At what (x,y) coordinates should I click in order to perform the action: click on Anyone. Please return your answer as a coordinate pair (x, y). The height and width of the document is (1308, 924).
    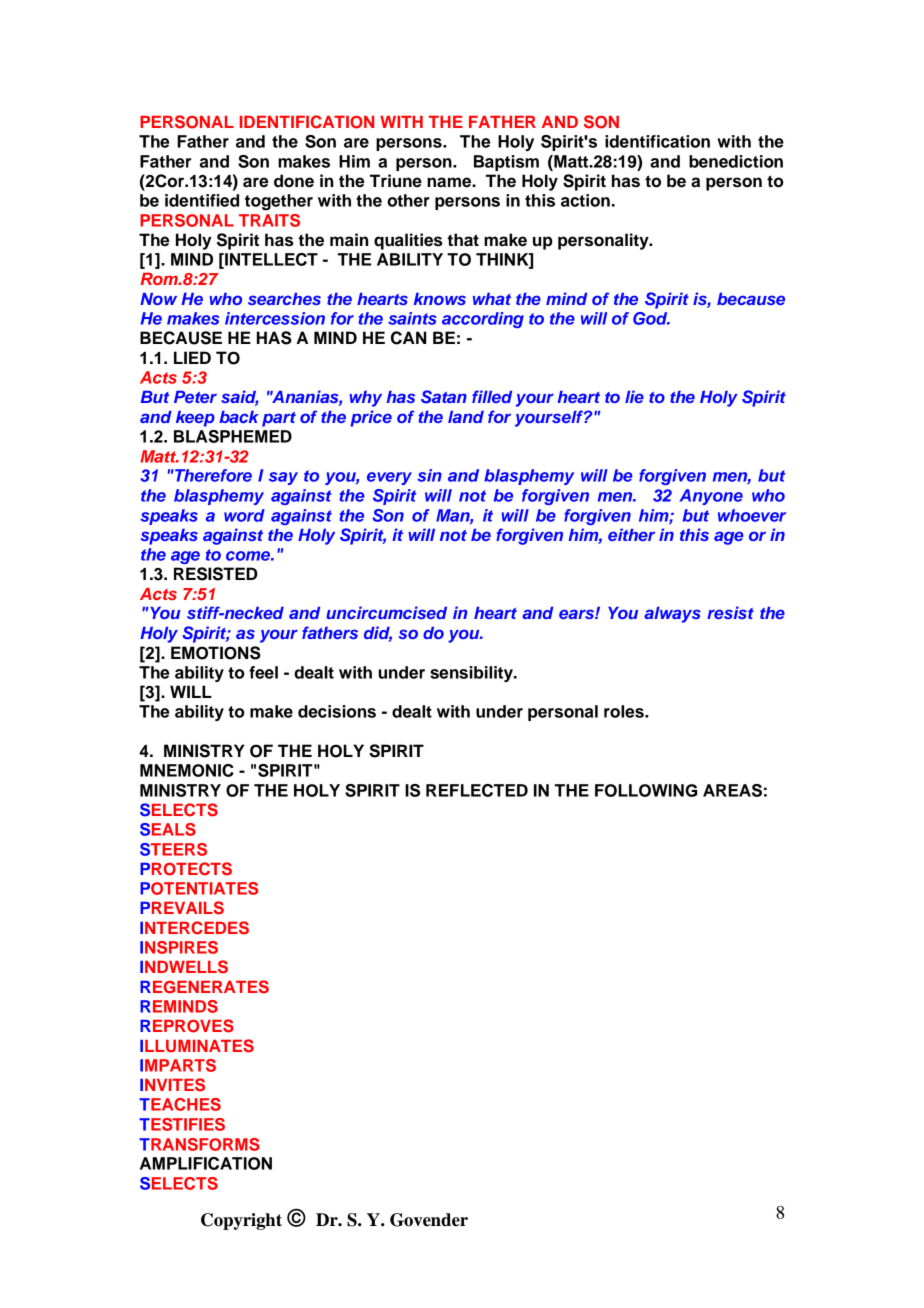
    Looking at the image, I should click on (711, 497).
